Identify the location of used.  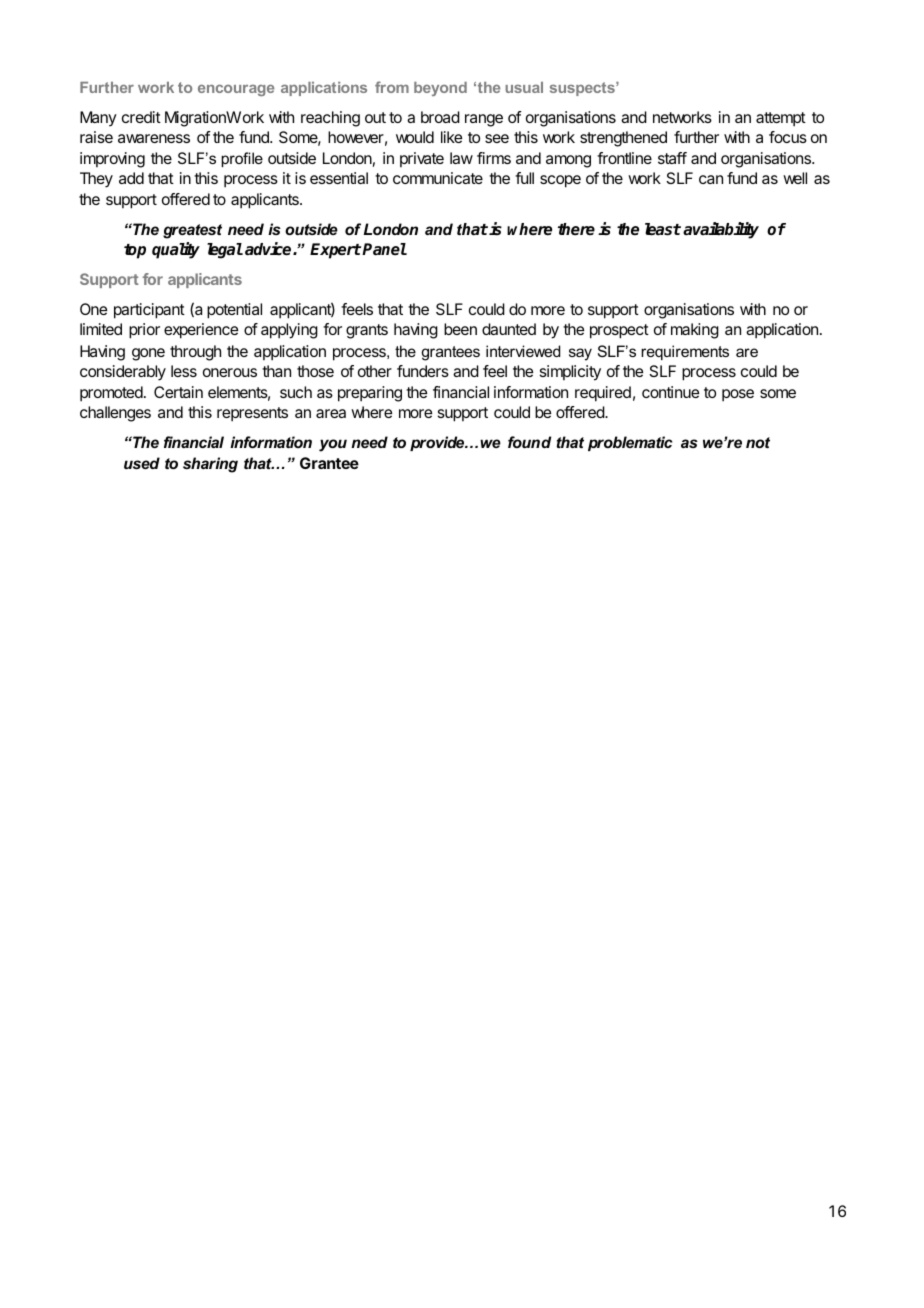
(142, 463).
